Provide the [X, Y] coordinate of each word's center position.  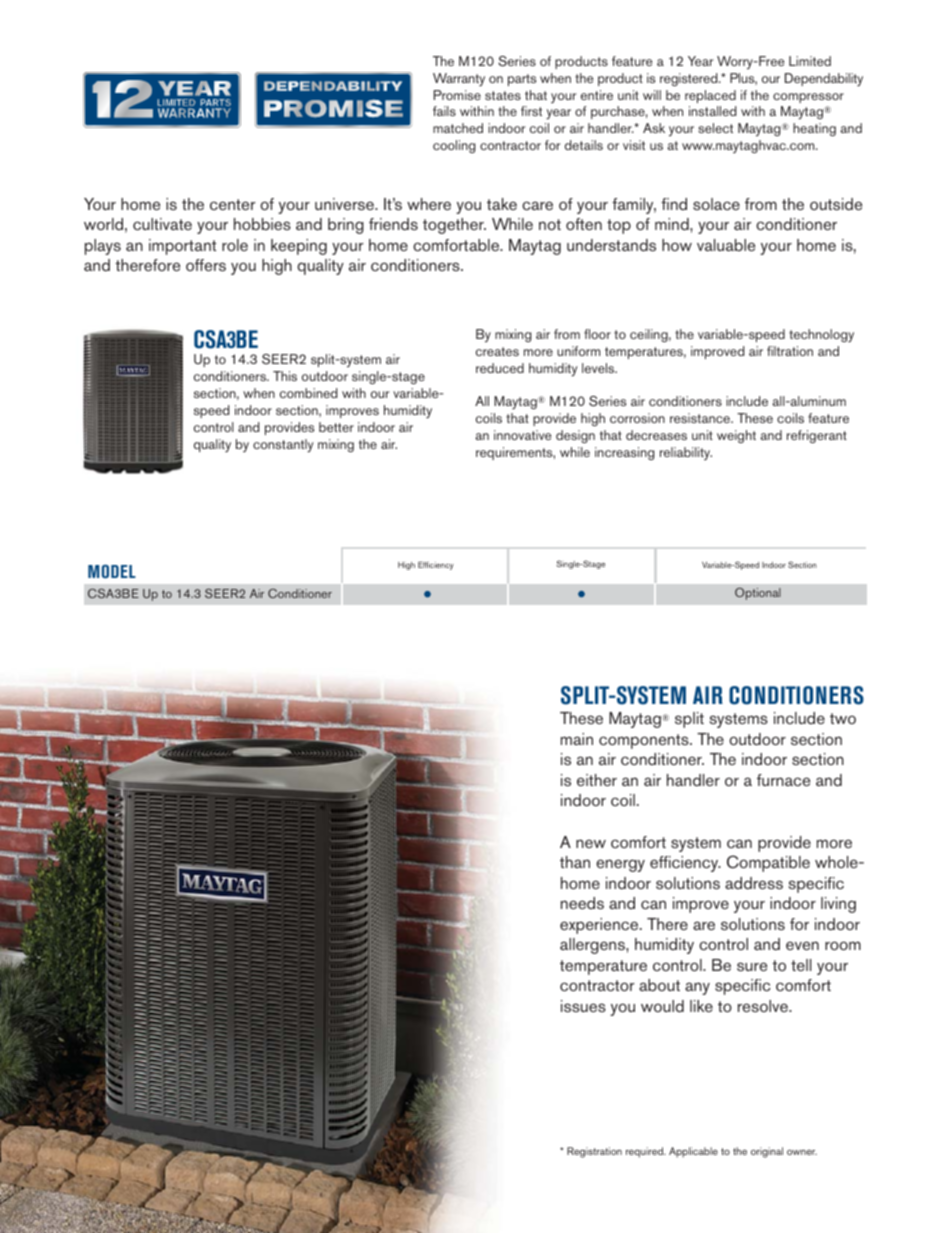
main [577, 739]
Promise [457, 95]
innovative [522, 435]
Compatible [768, 863]
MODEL [112, 571]
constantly [283, 446]
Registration [594, 1152]
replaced [710, 96]
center [233, 204]
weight [736, 436]
